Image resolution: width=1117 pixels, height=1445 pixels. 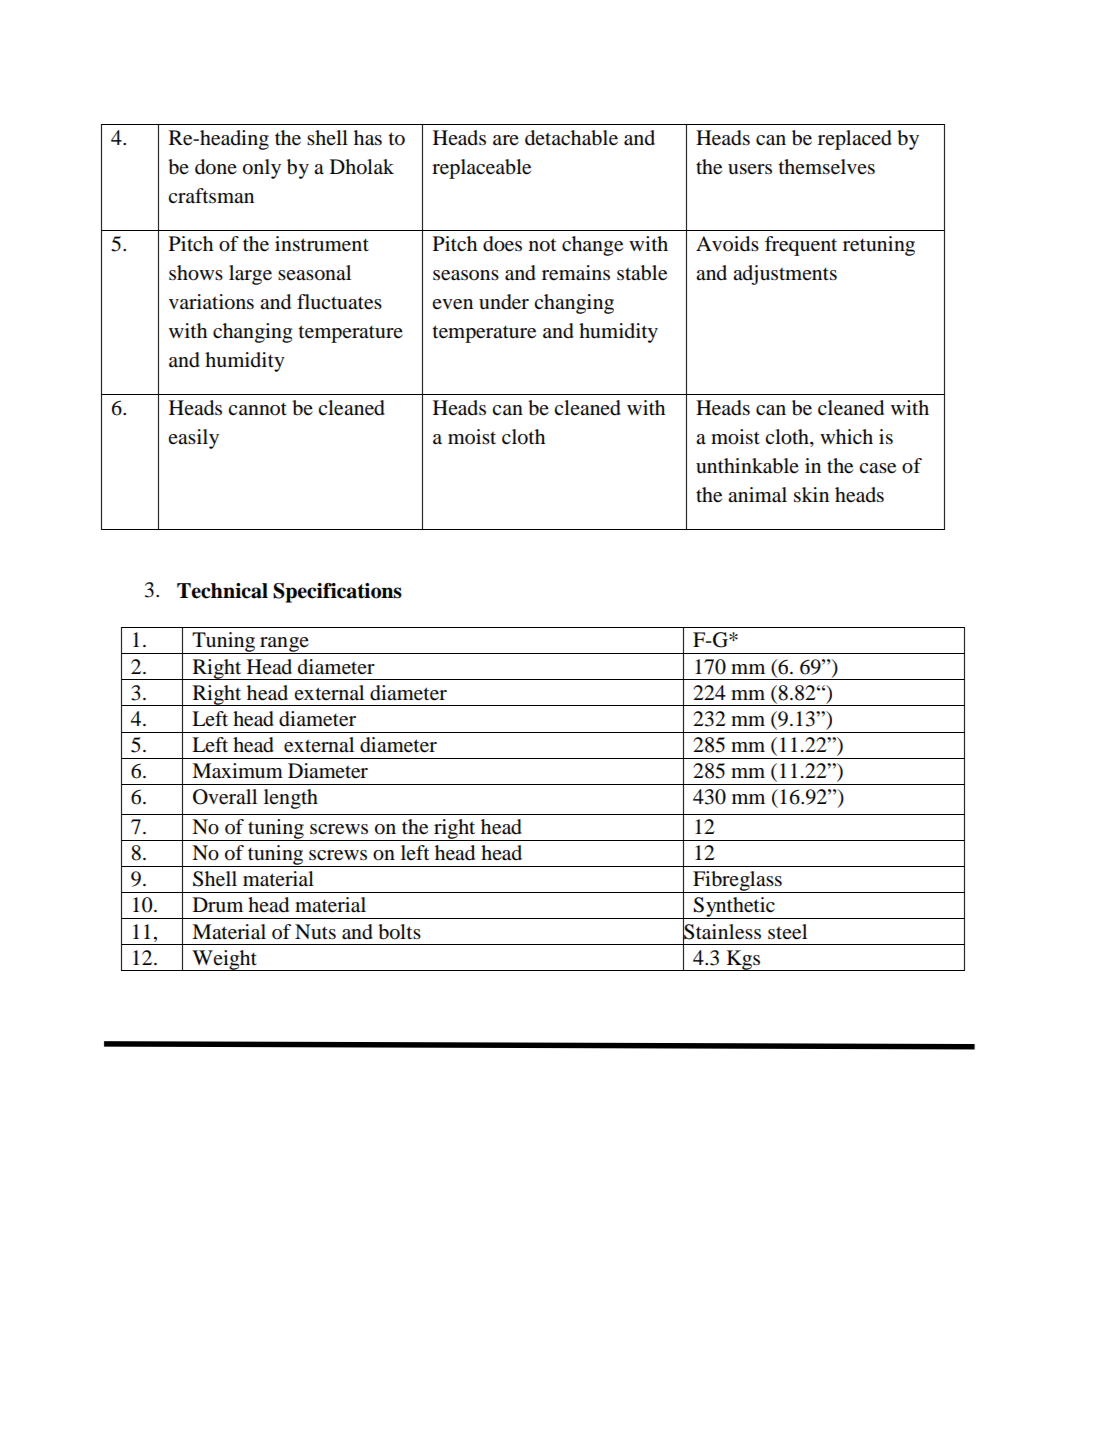 I want to click on Nuts, so click(x=315, y=932).
